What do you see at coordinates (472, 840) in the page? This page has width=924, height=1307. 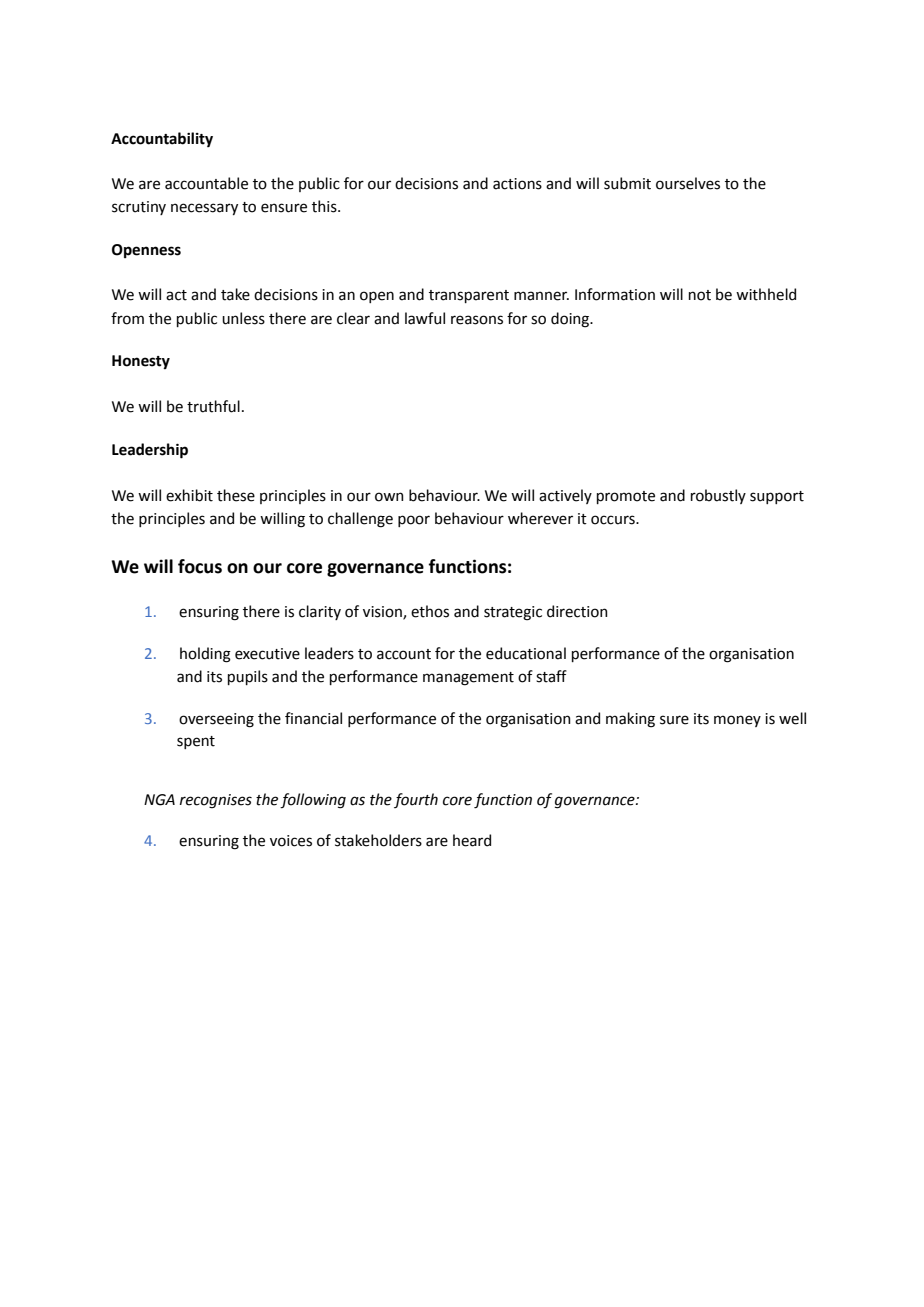 I see `heard` at bounding box center [472, 840].
